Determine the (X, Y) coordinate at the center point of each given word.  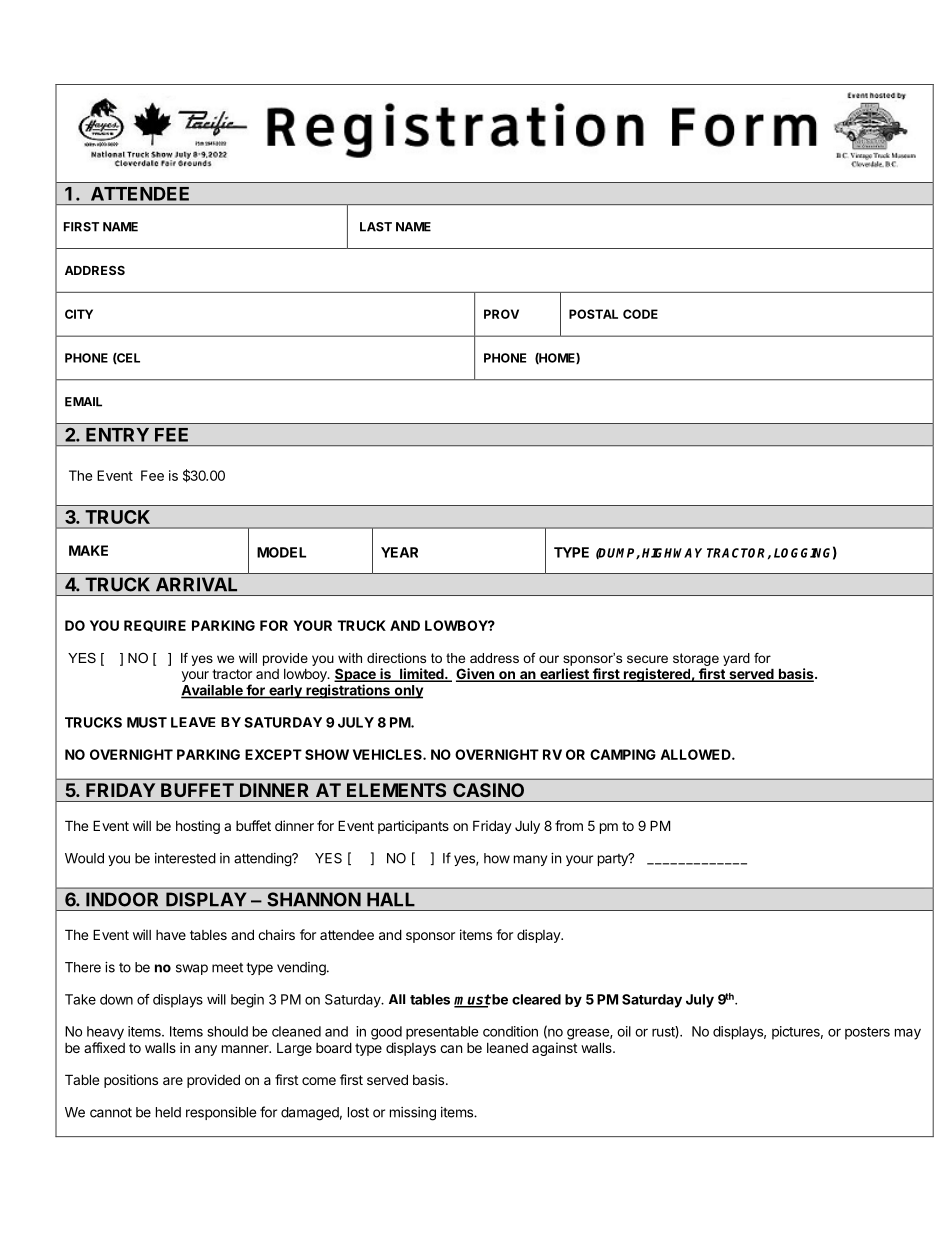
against (554, 1049)
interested (185, 858)
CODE (640, 314)
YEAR (399, 552)
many (530, 860)
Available (213, 691)
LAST (376, 227)
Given (476, 675)
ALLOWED (696, 754)
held (168, 1112)
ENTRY (117, 435)
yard (736, 659)
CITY (79, 314)
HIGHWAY (672, 553)
